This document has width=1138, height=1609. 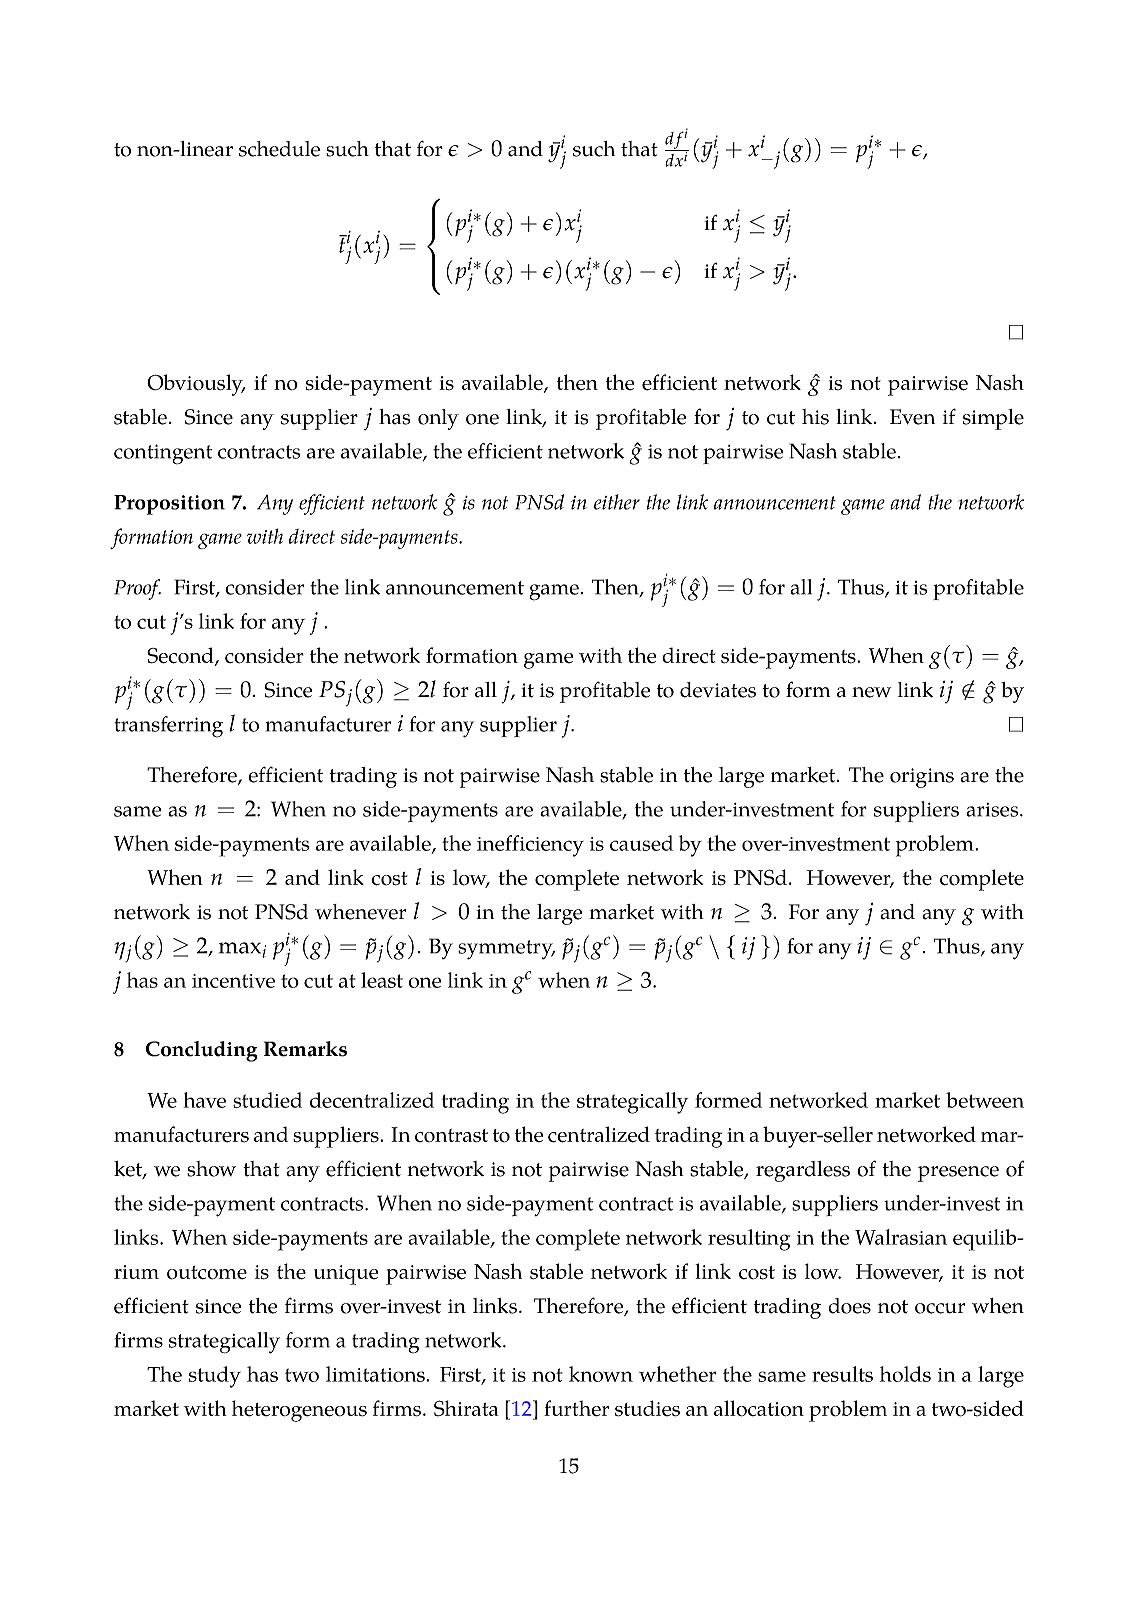 I want to click on transferring, so click(x=168, y=727).
